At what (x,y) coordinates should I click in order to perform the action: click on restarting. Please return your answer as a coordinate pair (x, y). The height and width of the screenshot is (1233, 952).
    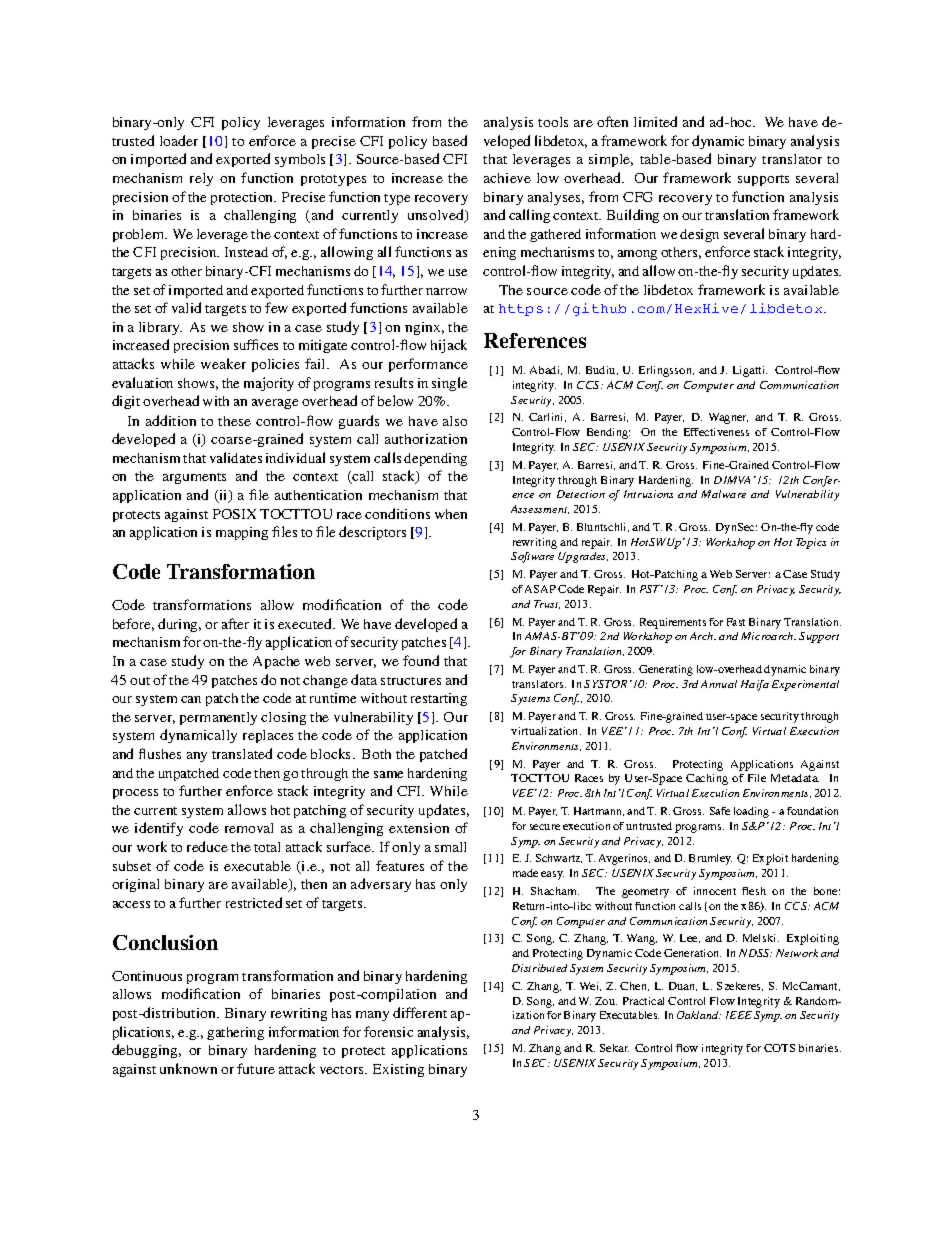
    Looking at the image, I should click on (439, 699).
